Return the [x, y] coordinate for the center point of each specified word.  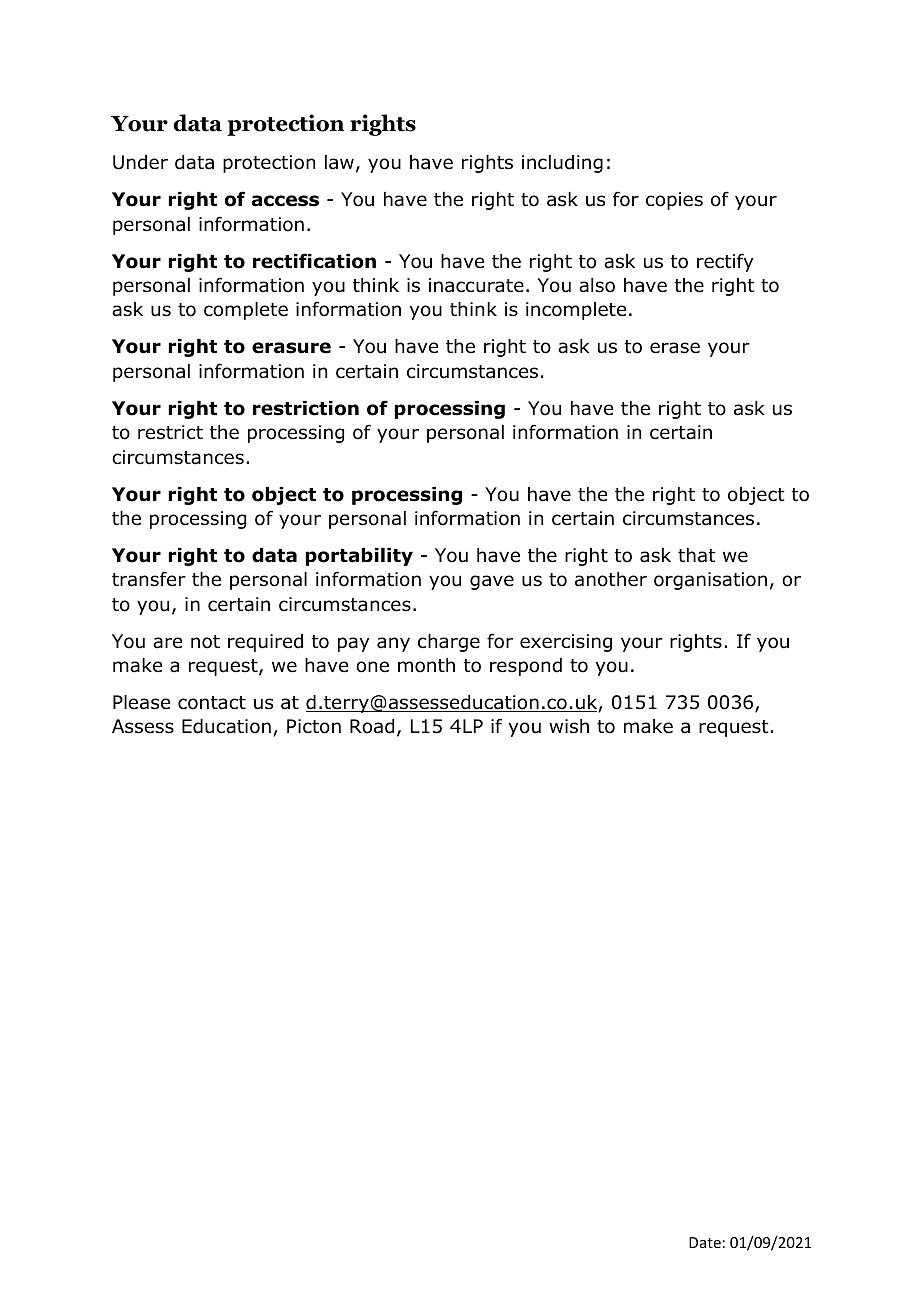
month [426, 665]
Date [705, 1242]
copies [674, 201]
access [285, 201]
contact [212, 703]
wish [569, 726]
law [339, 162]
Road [372, 726]
